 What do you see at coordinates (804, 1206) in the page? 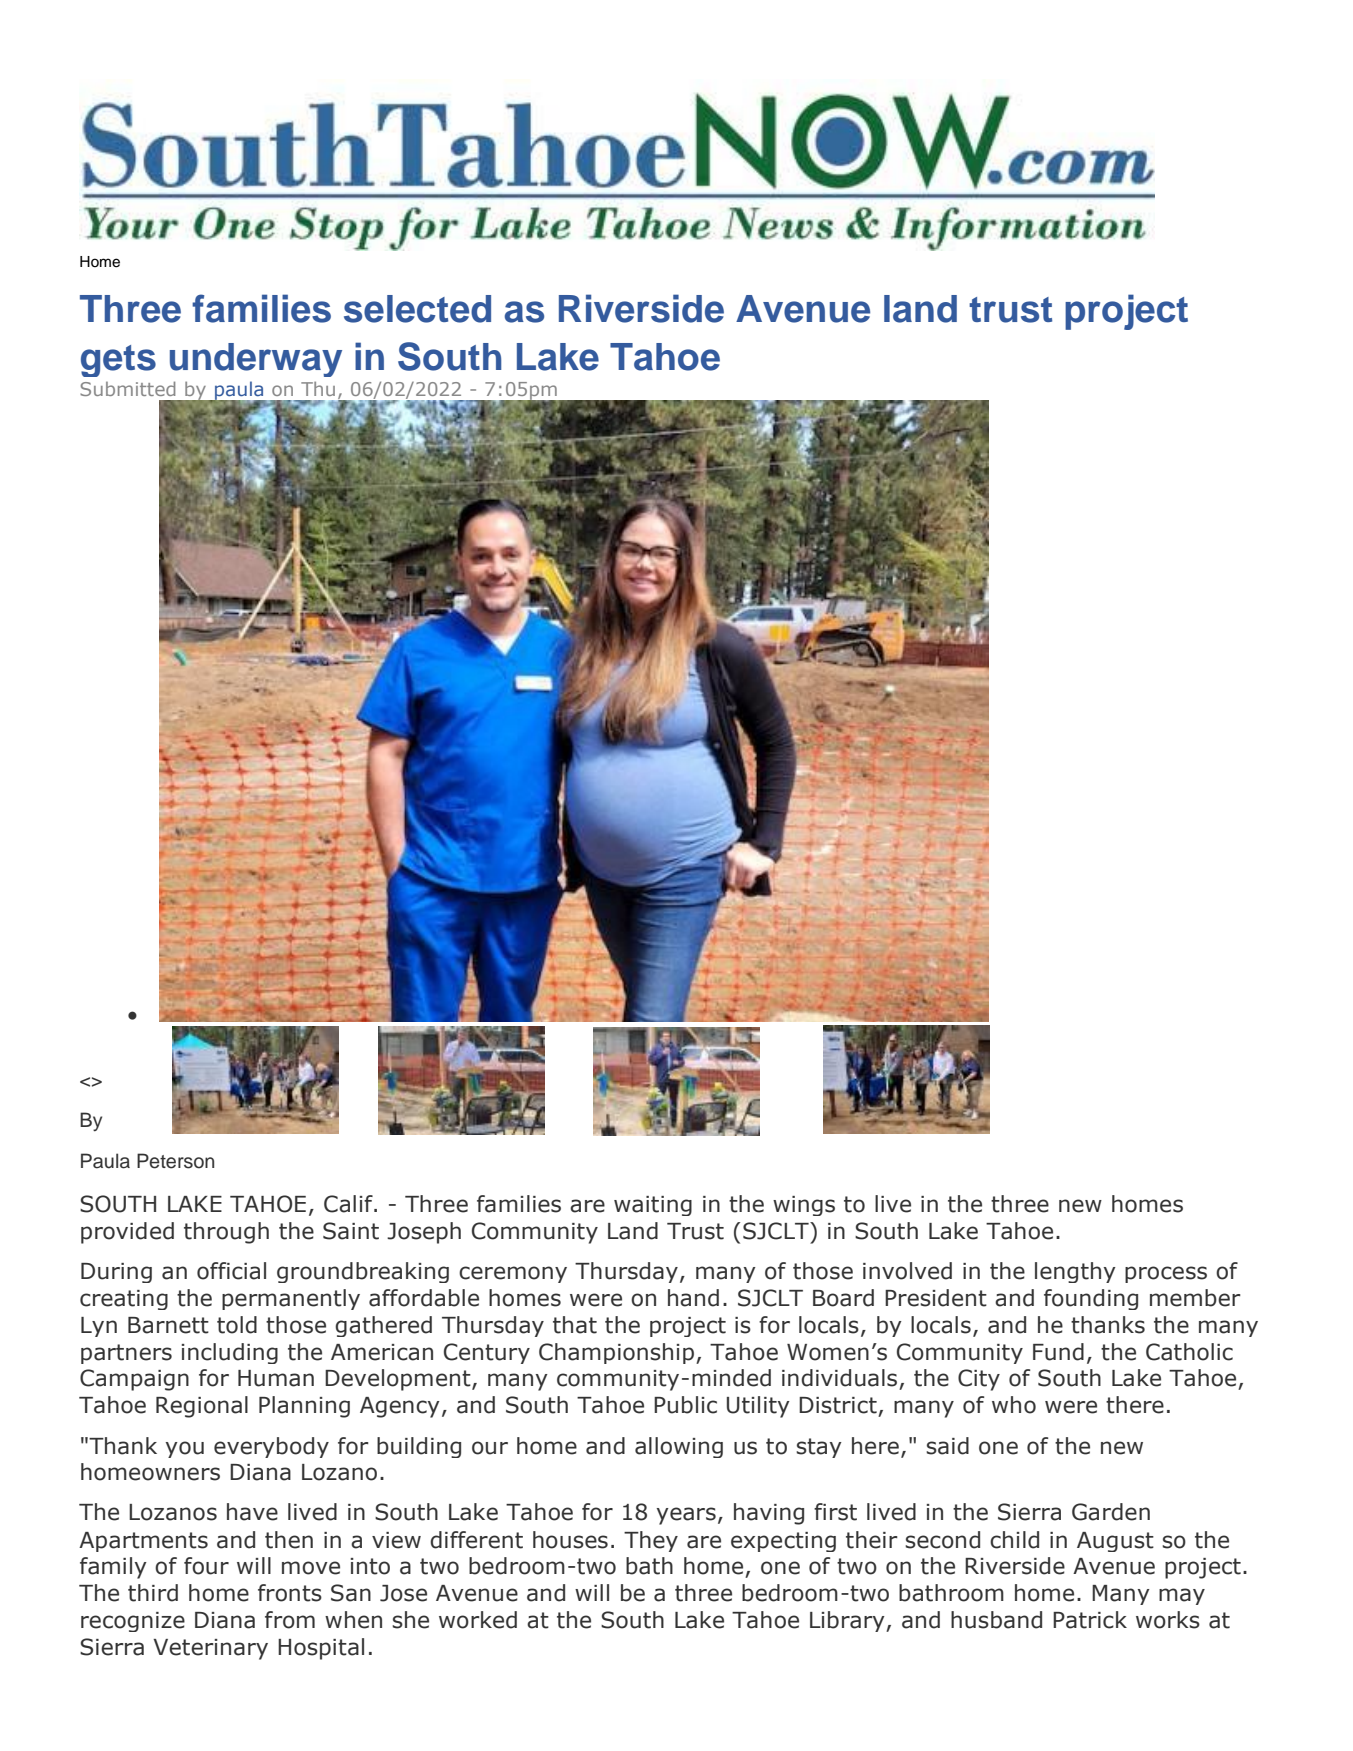
I see `wings` at bounding box center [804, 1206].
